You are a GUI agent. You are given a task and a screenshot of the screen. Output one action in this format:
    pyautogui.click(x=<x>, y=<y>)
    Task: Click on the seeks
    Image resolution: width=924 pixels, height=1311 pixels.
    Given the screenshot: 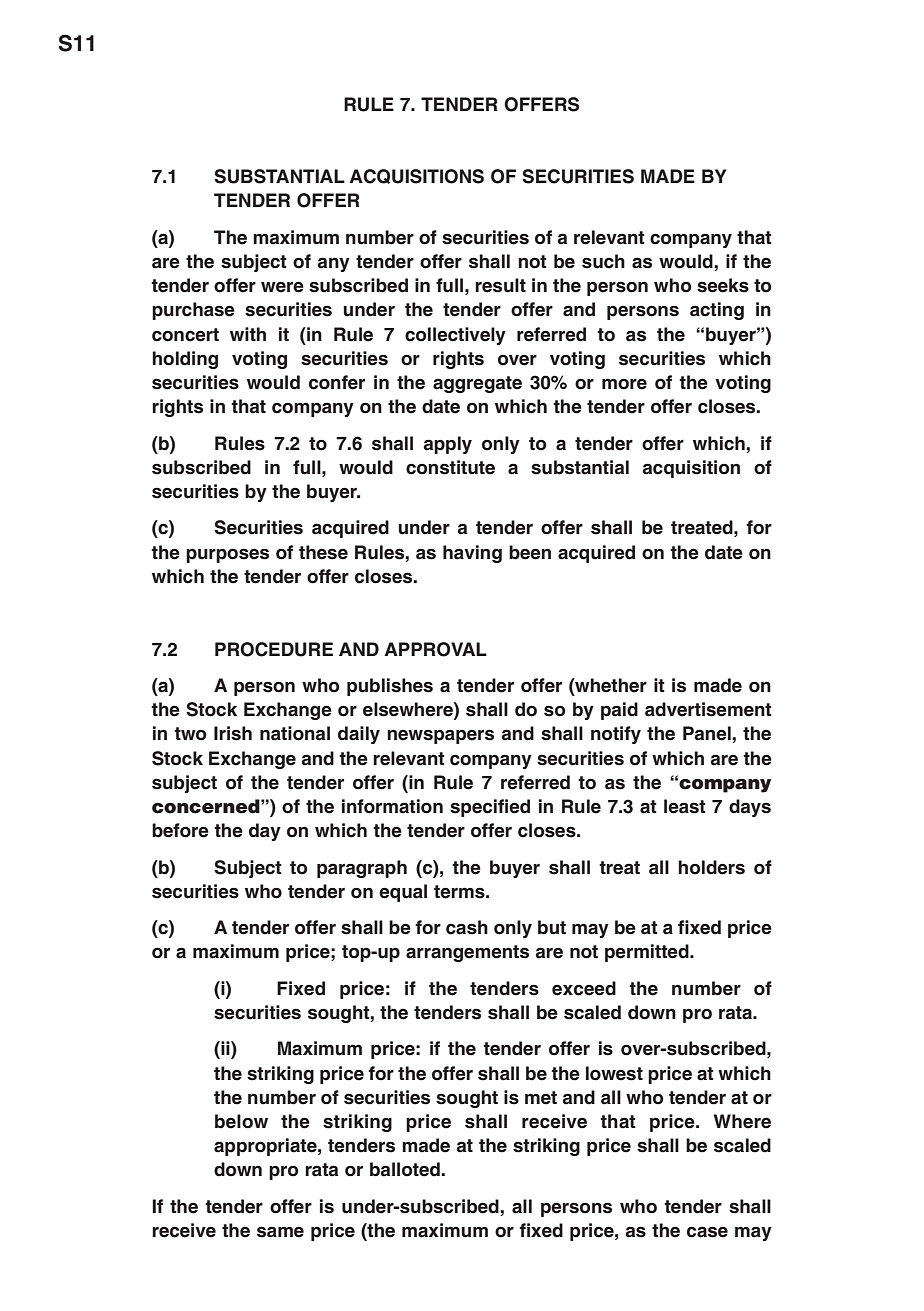 What is the action you would take?
    pyautogui.click(x=723, y=285)
